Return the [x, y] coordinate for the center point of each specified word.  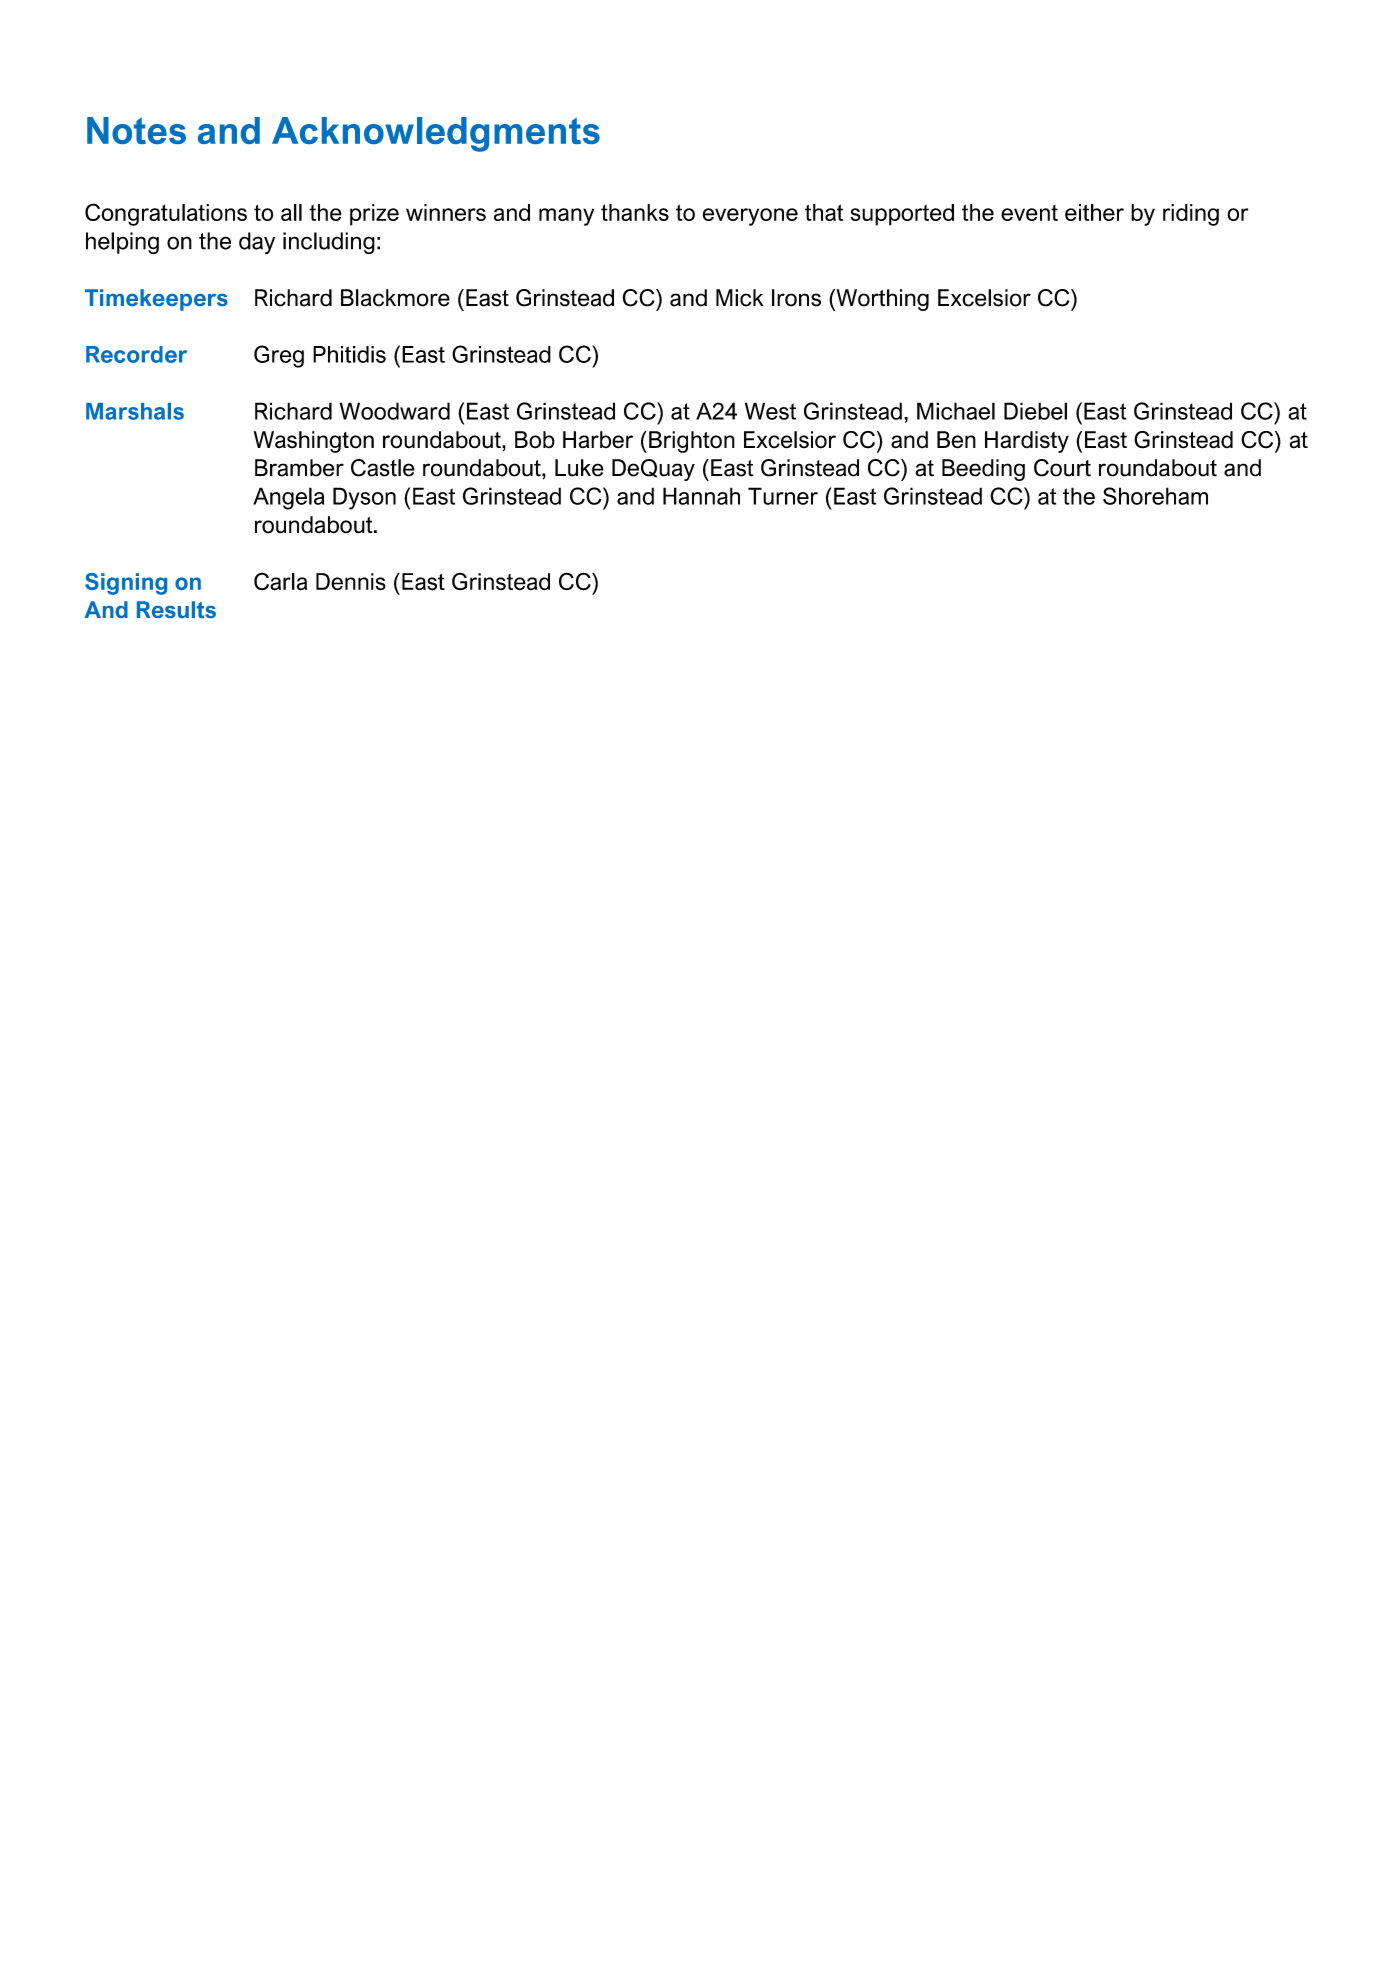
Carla [280, 581]
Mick [740, 298]
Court [1062, 468]
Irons [796, 298]
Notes [136, 130]
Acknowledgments [436, 134]
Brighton [692, 442]
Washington [314, 442]
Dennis [351, 582]
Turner [783, 496]
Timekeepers [156, 300]
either [1094, 212]
